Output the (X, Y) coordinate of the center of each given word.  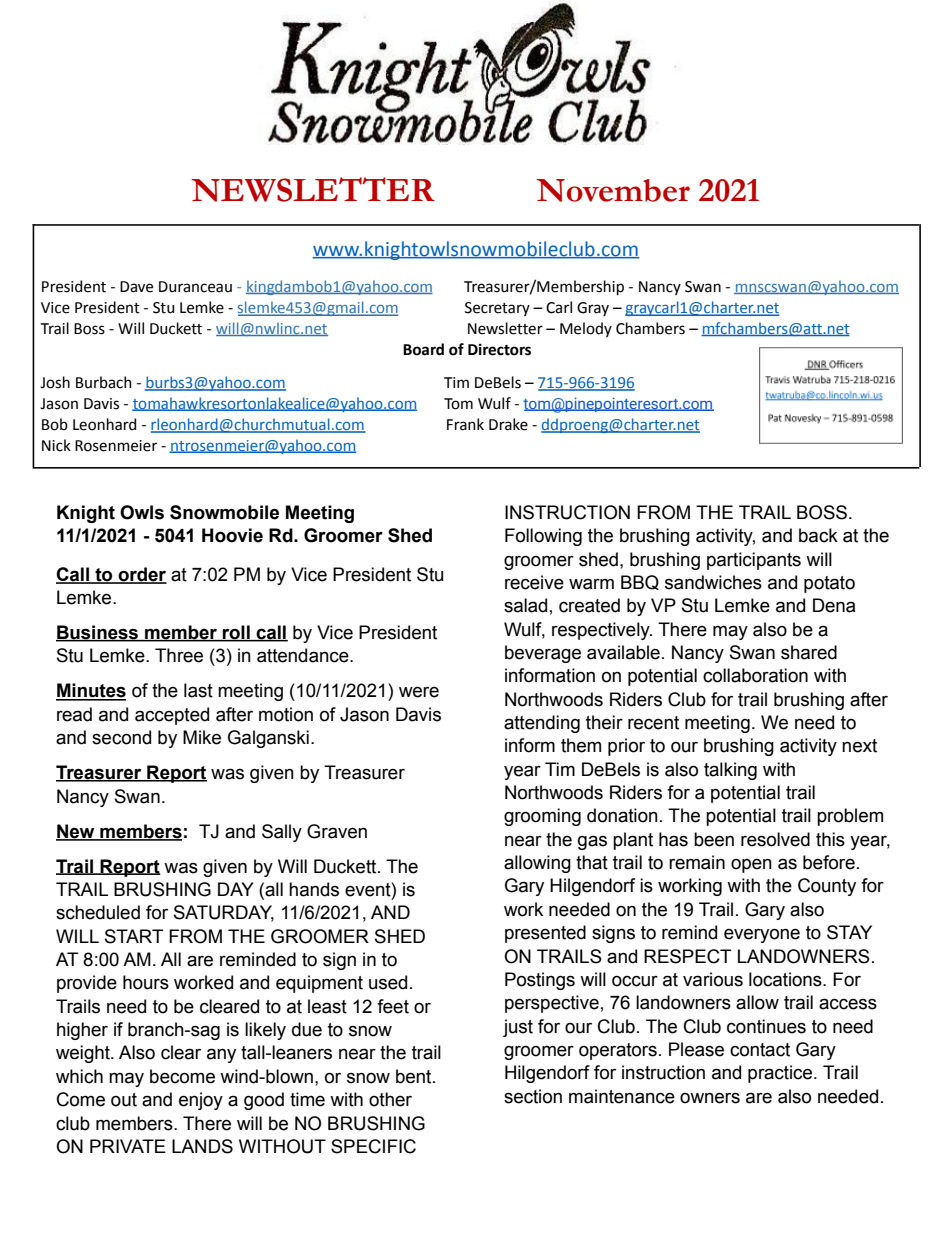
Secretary (497, 309)
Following (543, 537)
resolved (775, 839)
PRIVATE (128, 1146)
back (818, 535)
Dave (136, 287)
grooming (542, 817)
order (141, 575)
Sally (282, 833)
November (613, 190)
